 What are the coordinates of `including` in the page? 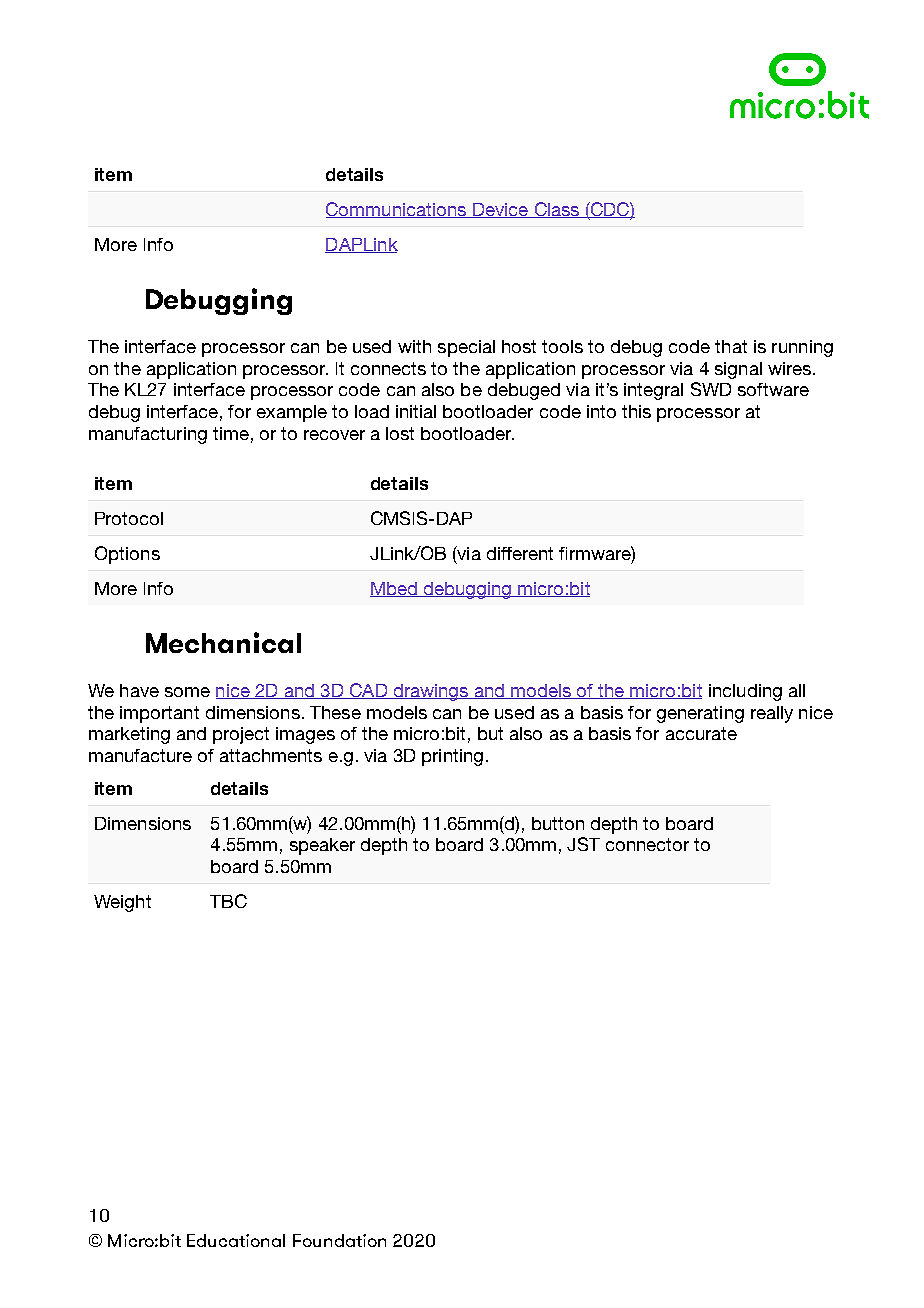 It's located at (745, 692).
